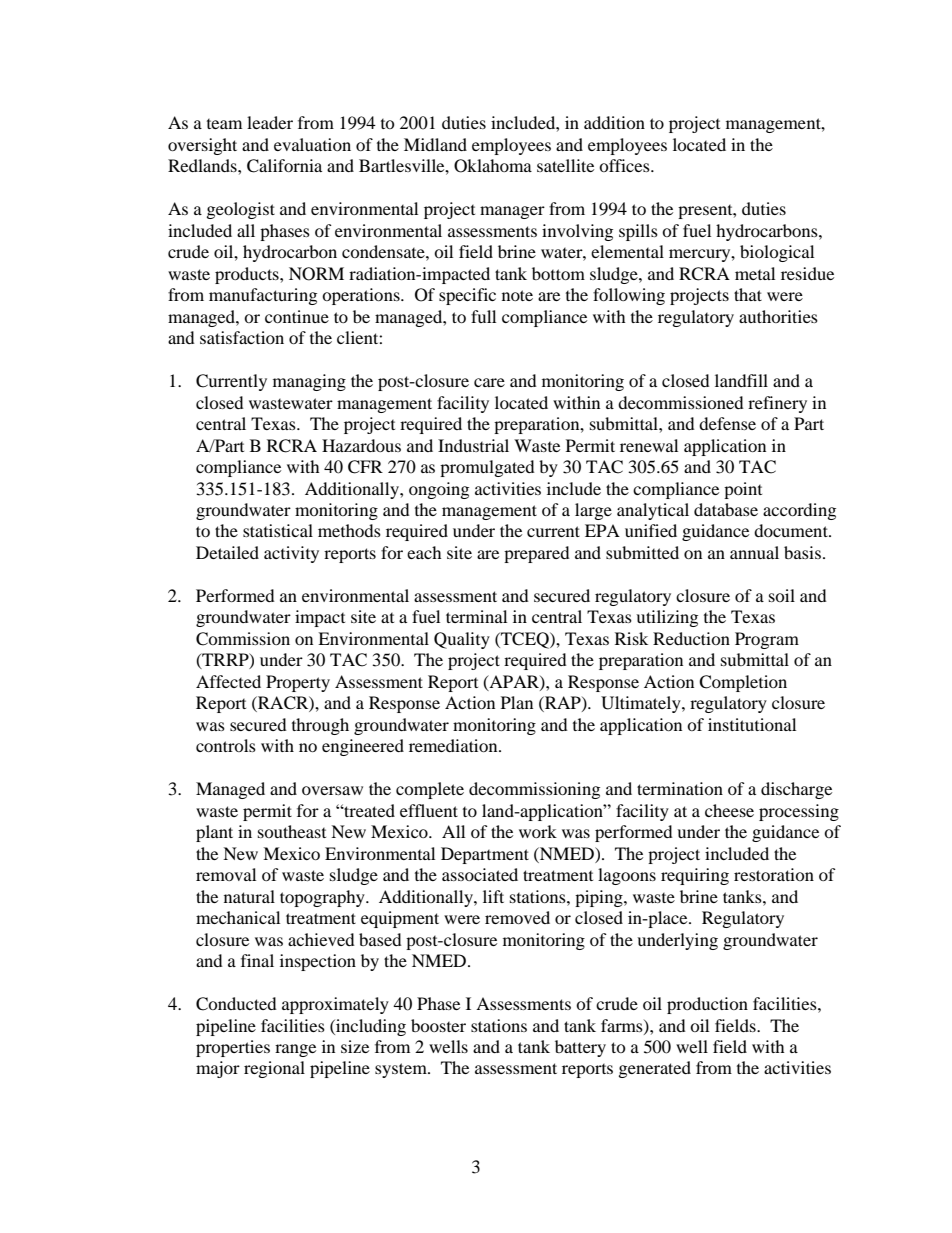  I want to click on California, so click(284, 166).
